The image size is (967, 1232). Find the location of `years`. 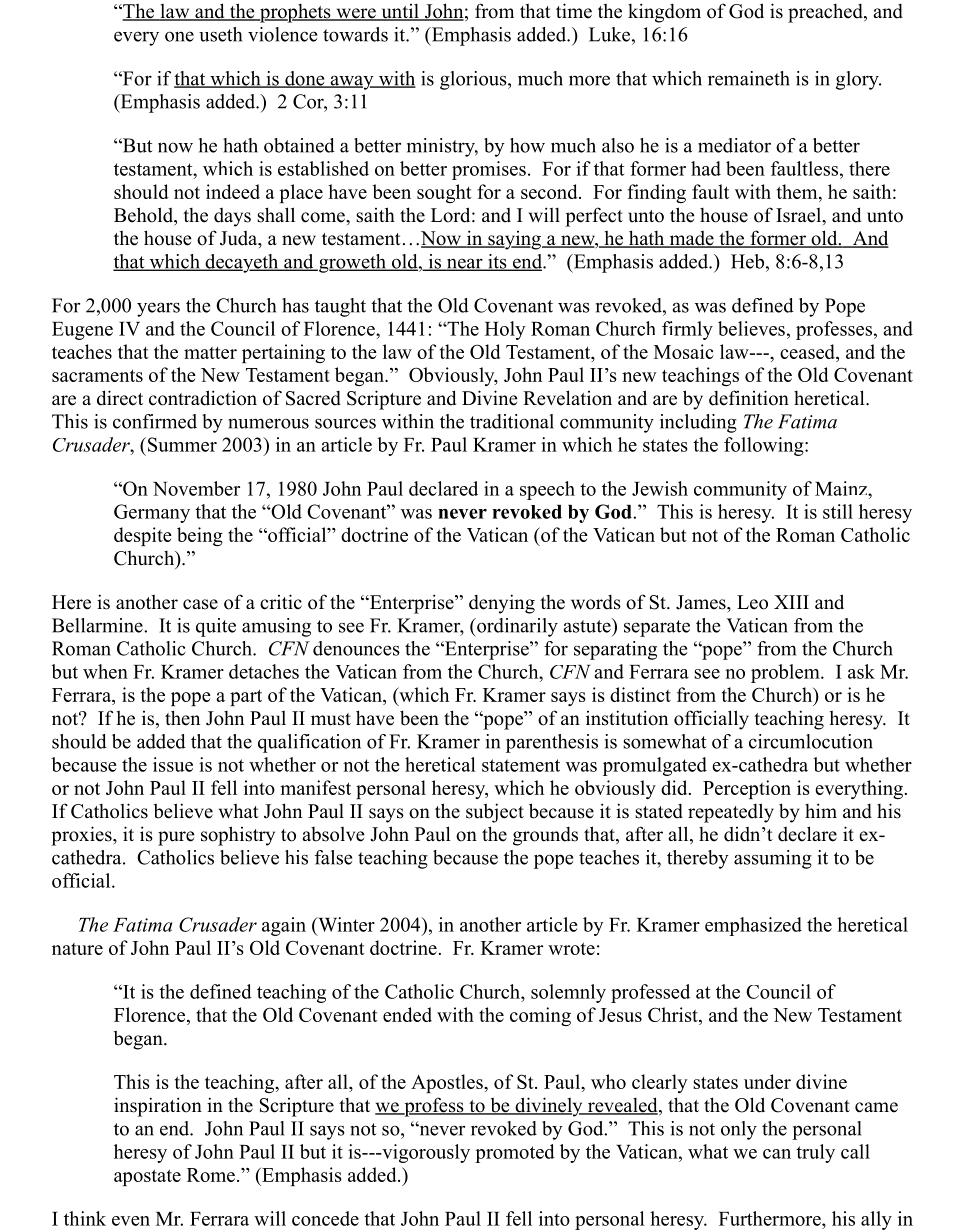

years is located at coordinates (158, 309).
